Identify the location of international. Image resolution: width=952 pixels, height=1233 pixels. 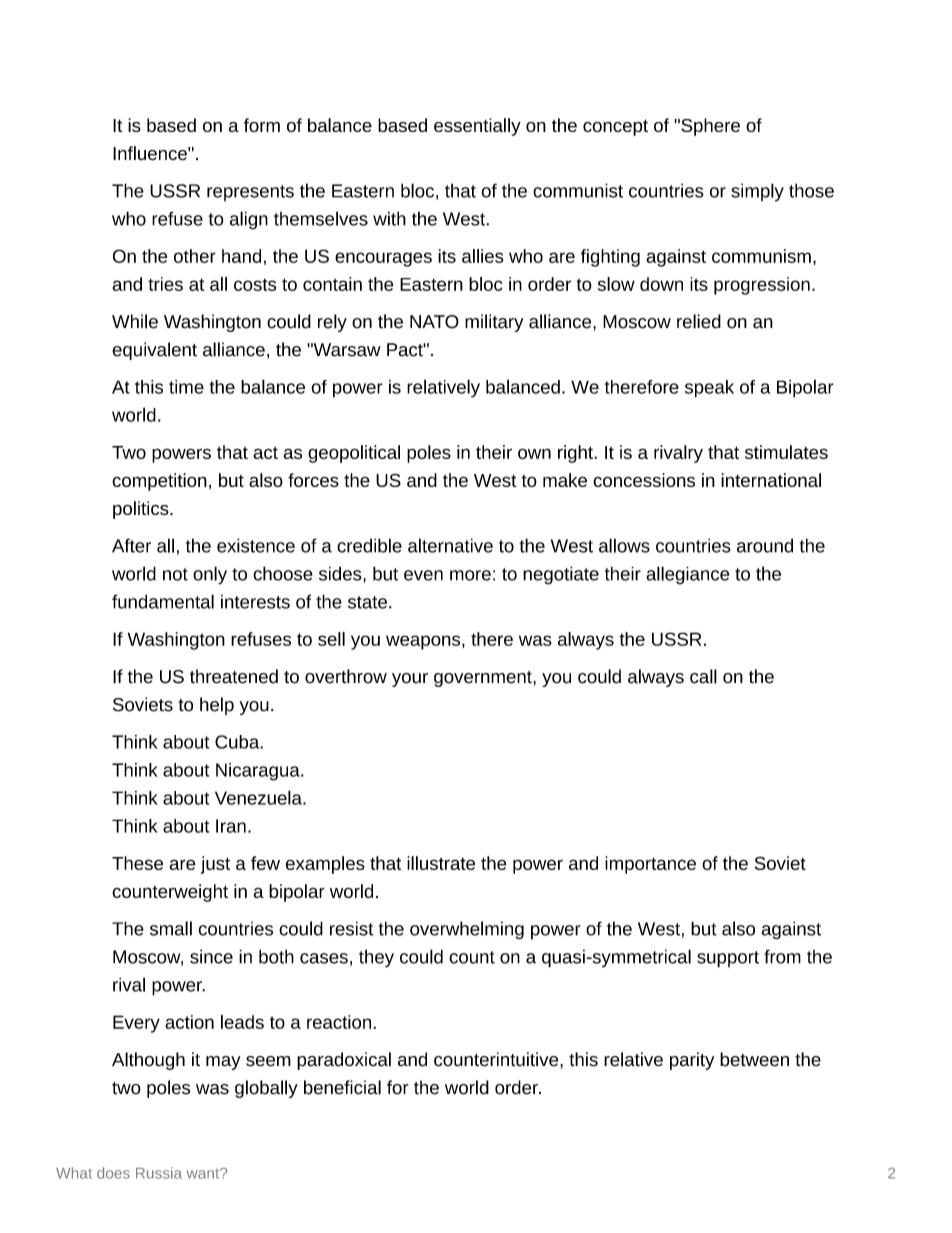
(771, 480).
